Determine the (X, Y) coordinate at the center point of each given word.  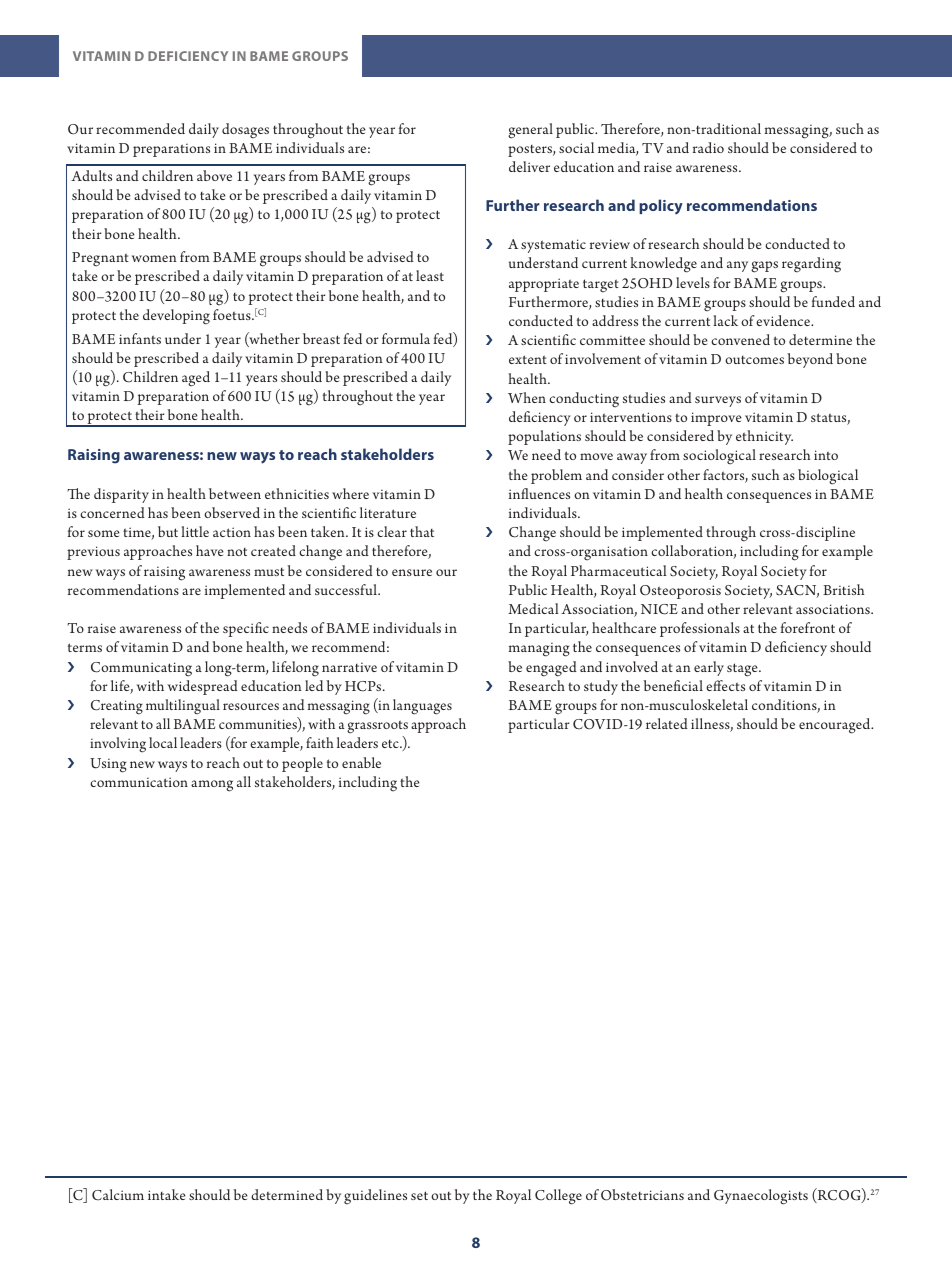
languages (422, 707)
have (210, 550)
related (667, 723)
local (163, 742)
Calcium (118, 1195)
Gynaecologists (761, 1197)
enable (361, 762)
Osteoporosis (680, 592)
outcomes (754, 360)
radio (708, 147)
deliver (529, 166)
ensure (412, 572)
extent (528, 359)
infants (140, 338)
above (214, 175)
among (212, 786)
